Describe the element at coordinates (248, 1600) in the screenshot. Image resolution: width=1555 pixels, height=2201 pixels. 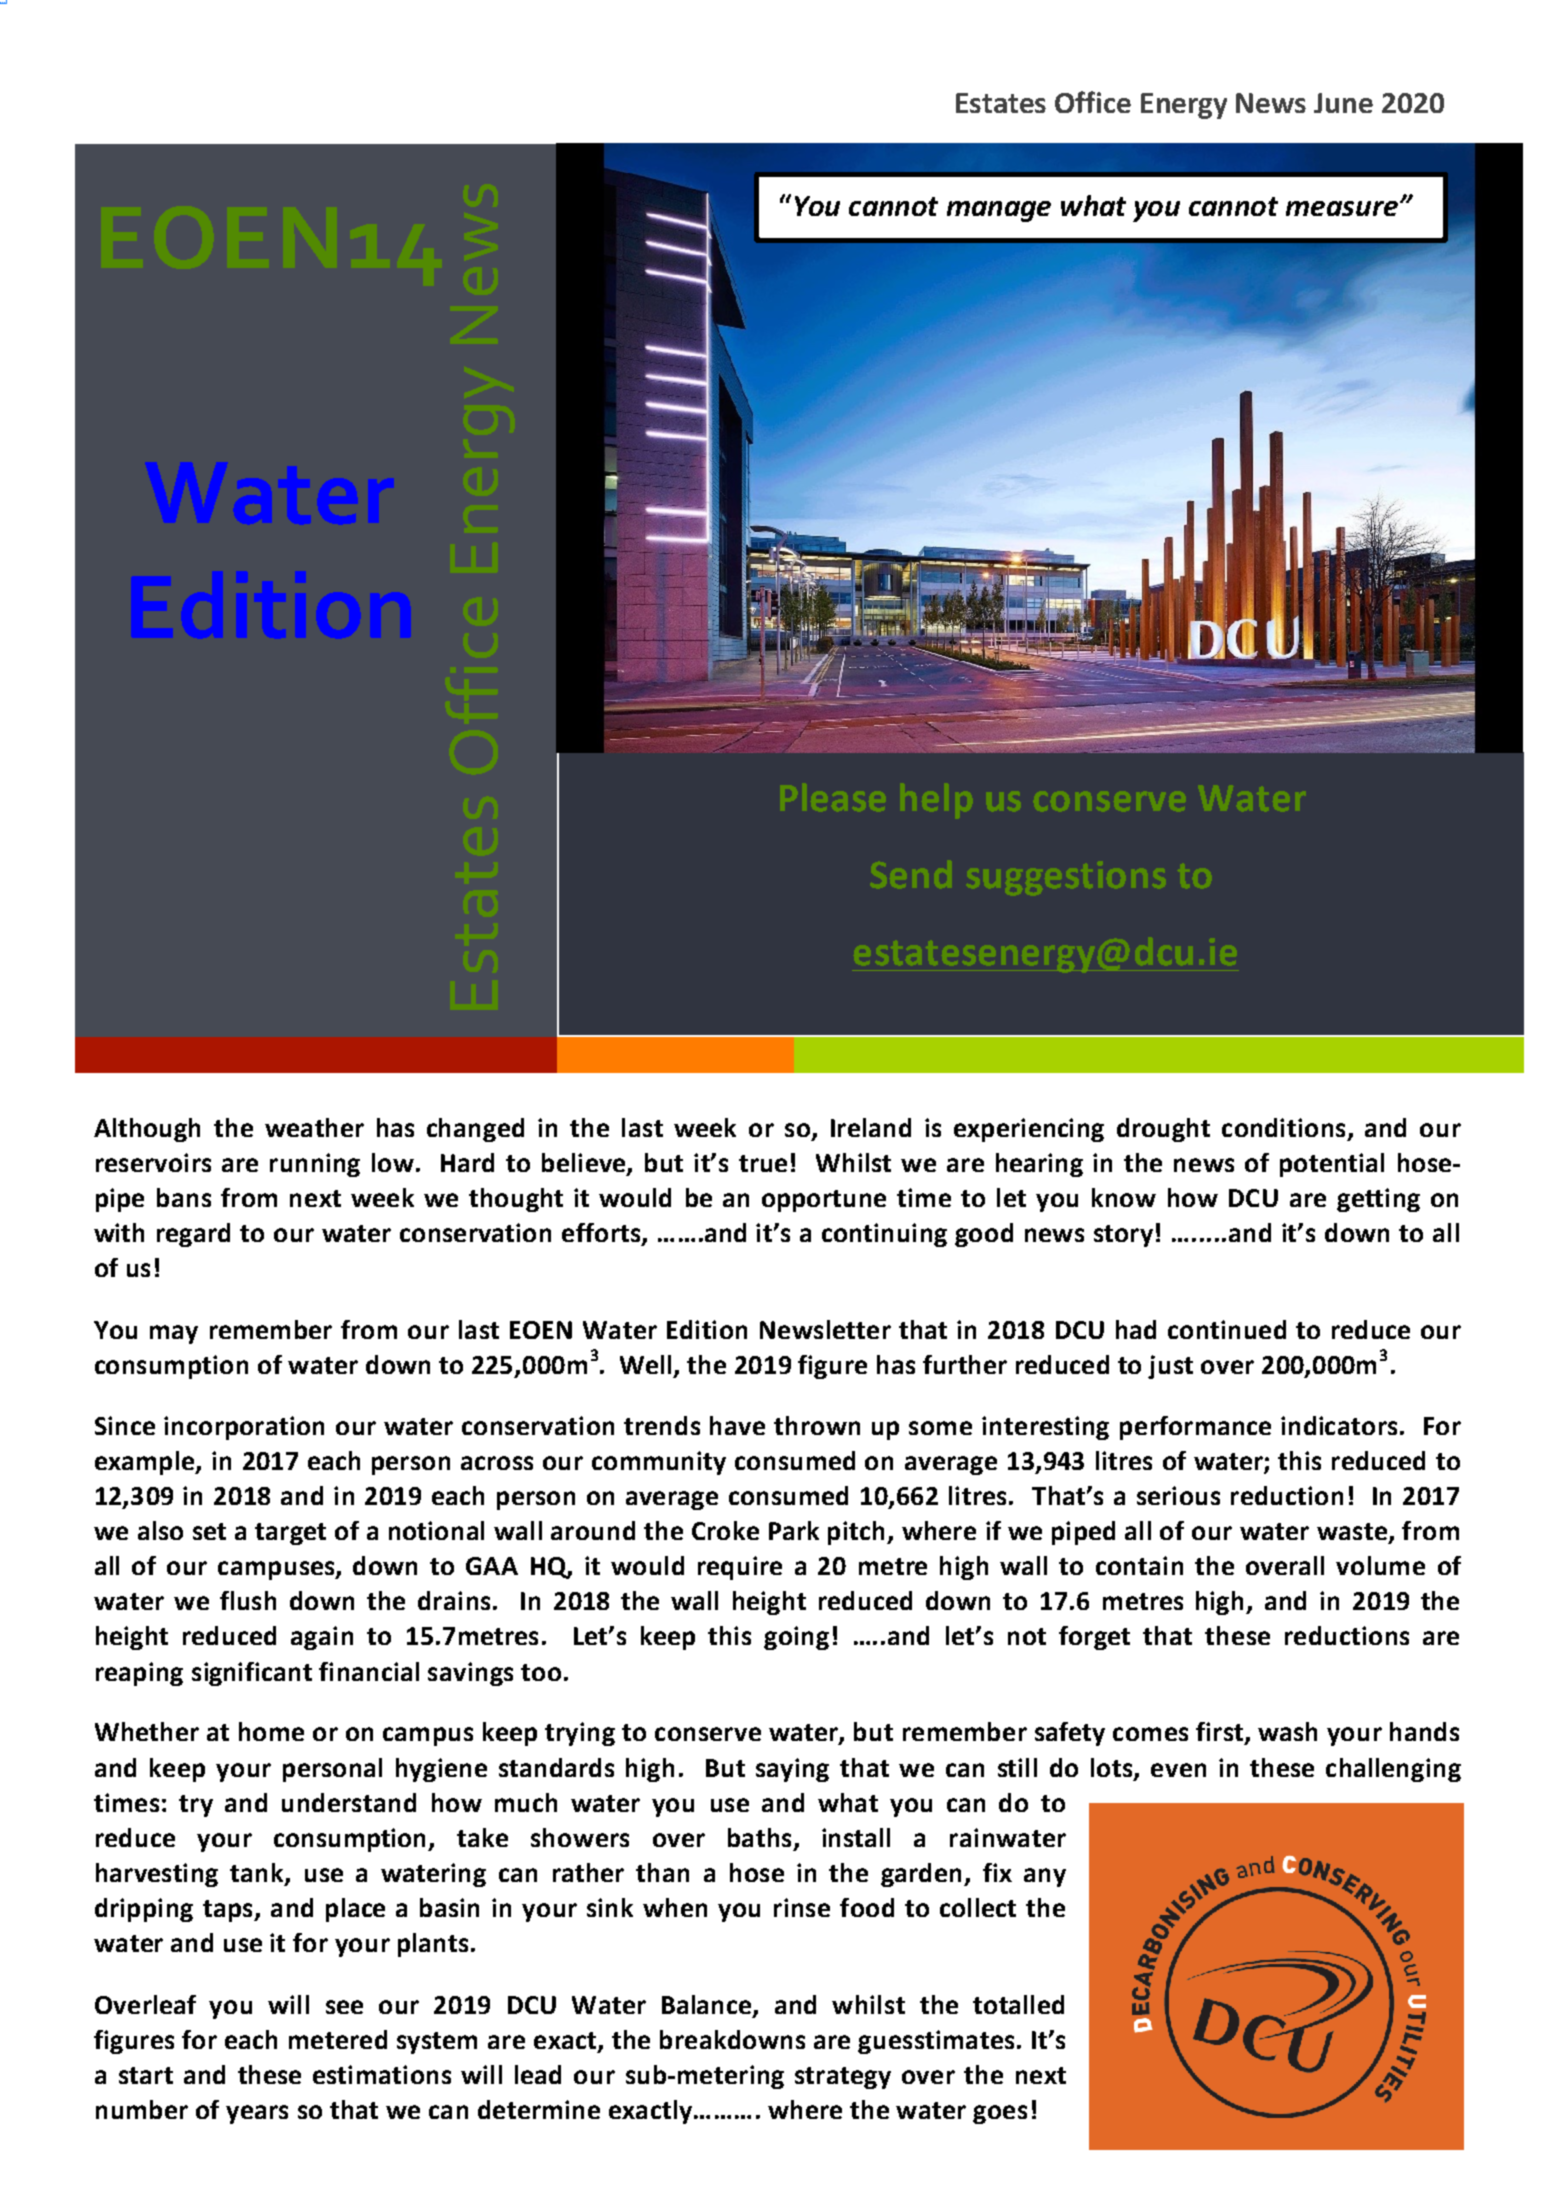
I see `flush` at that location.
